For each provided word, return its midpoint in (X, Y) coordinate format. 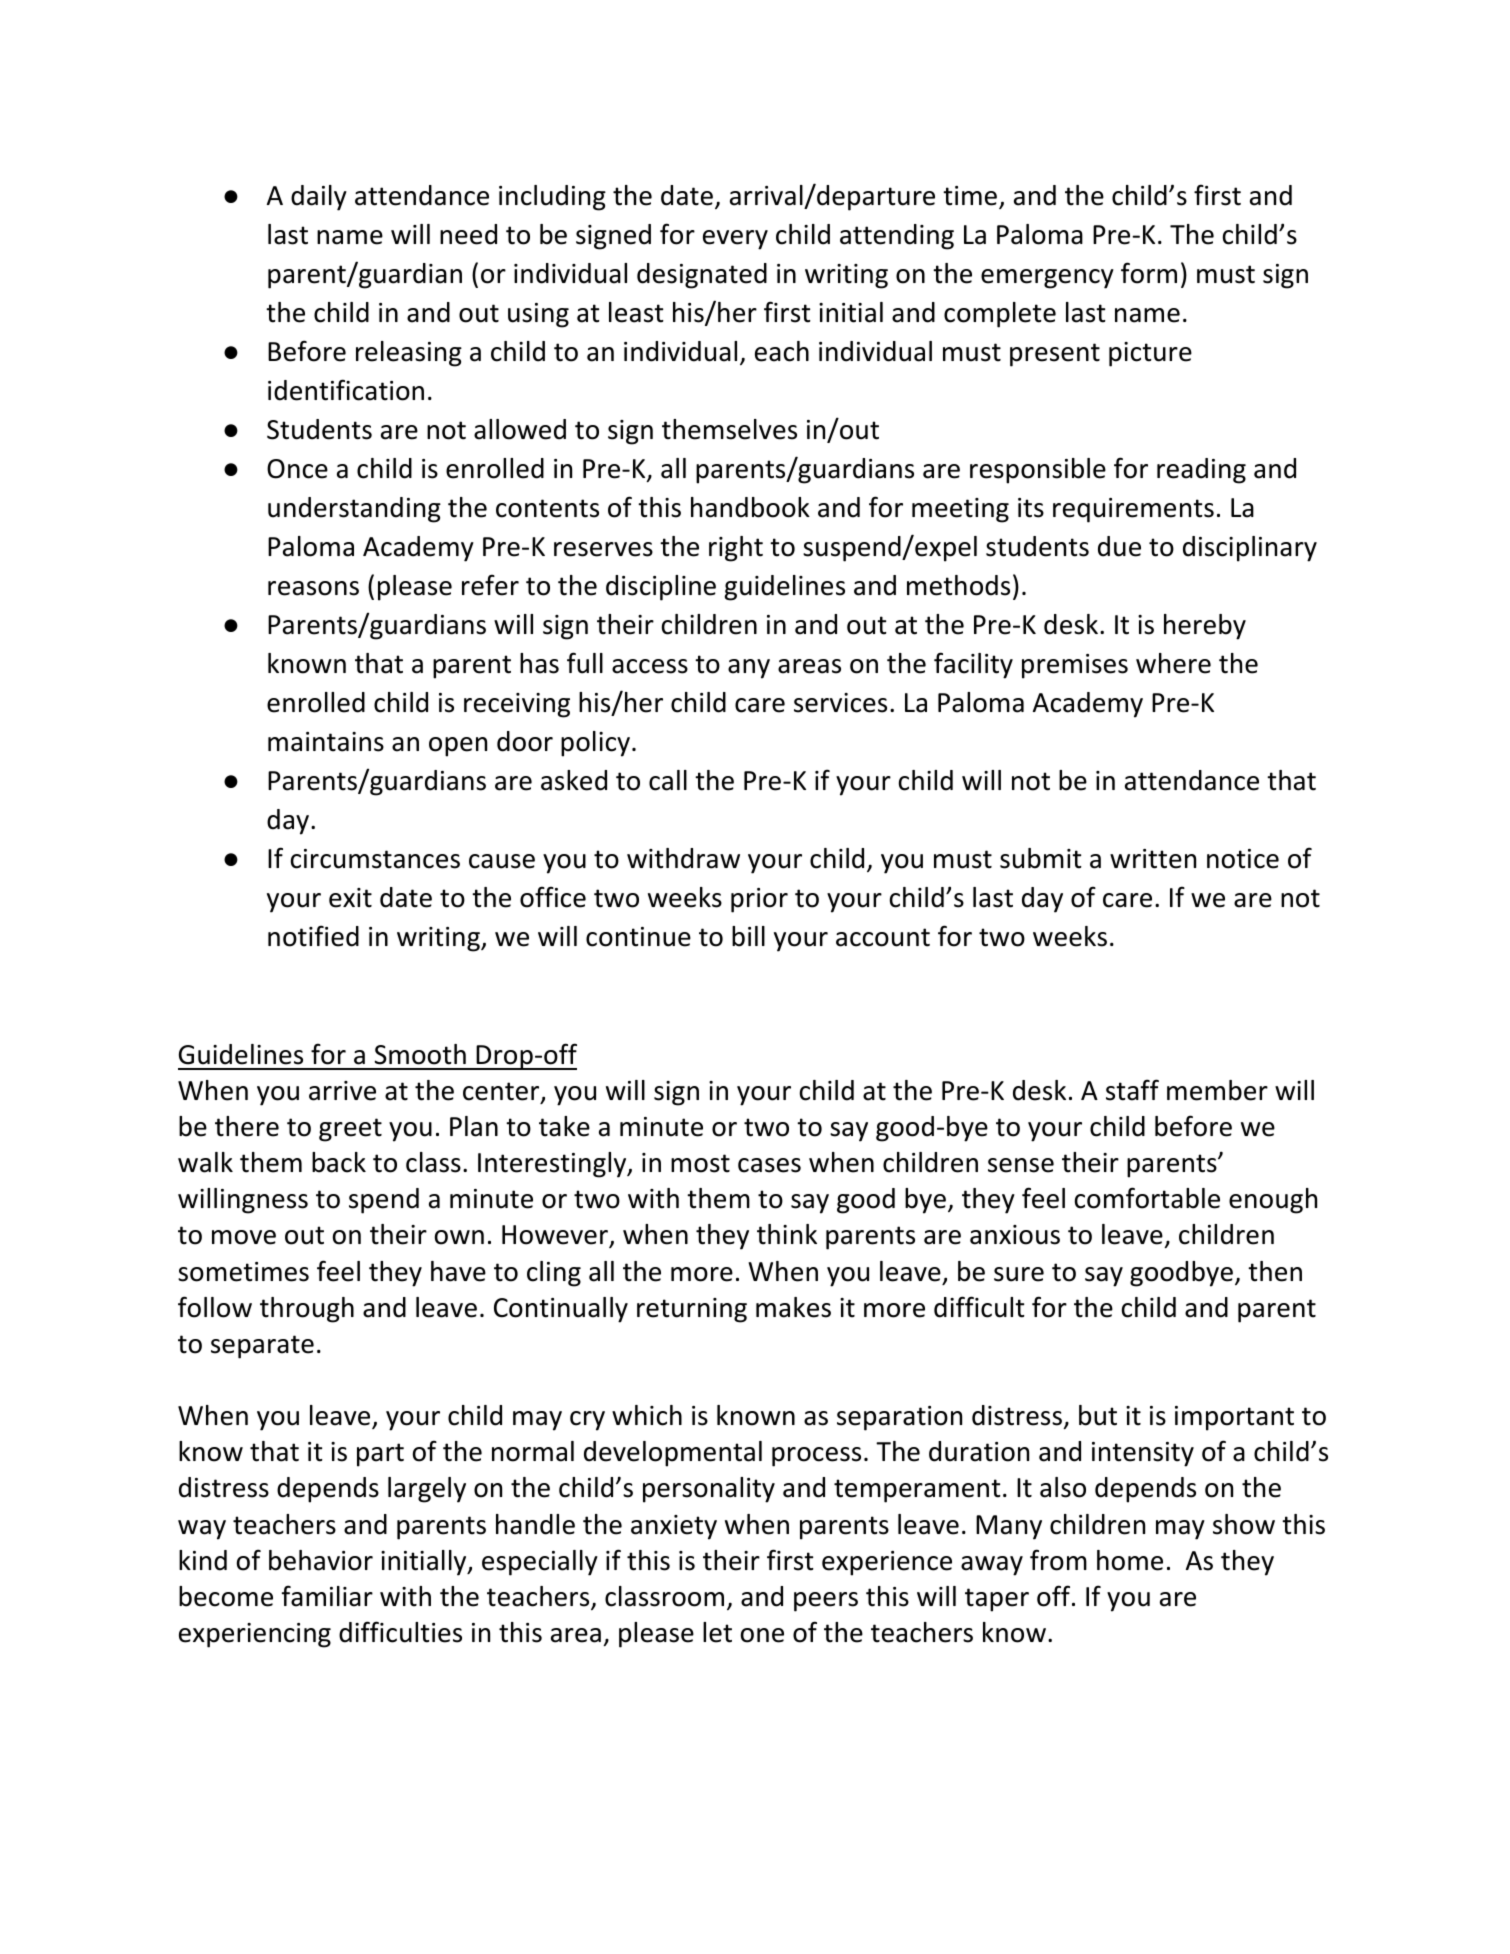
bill (748, 936)
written (1153, 859)
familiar (327, 1596)
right (736, 549)
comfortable (1147, 1198)
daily (319, 198)
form (1149, 273)
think (787, 1234)
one (762, 1635)
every (735, 240)
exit (350, 898)
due (1119, 546)
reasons (313, 588)
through (307, 1310)
